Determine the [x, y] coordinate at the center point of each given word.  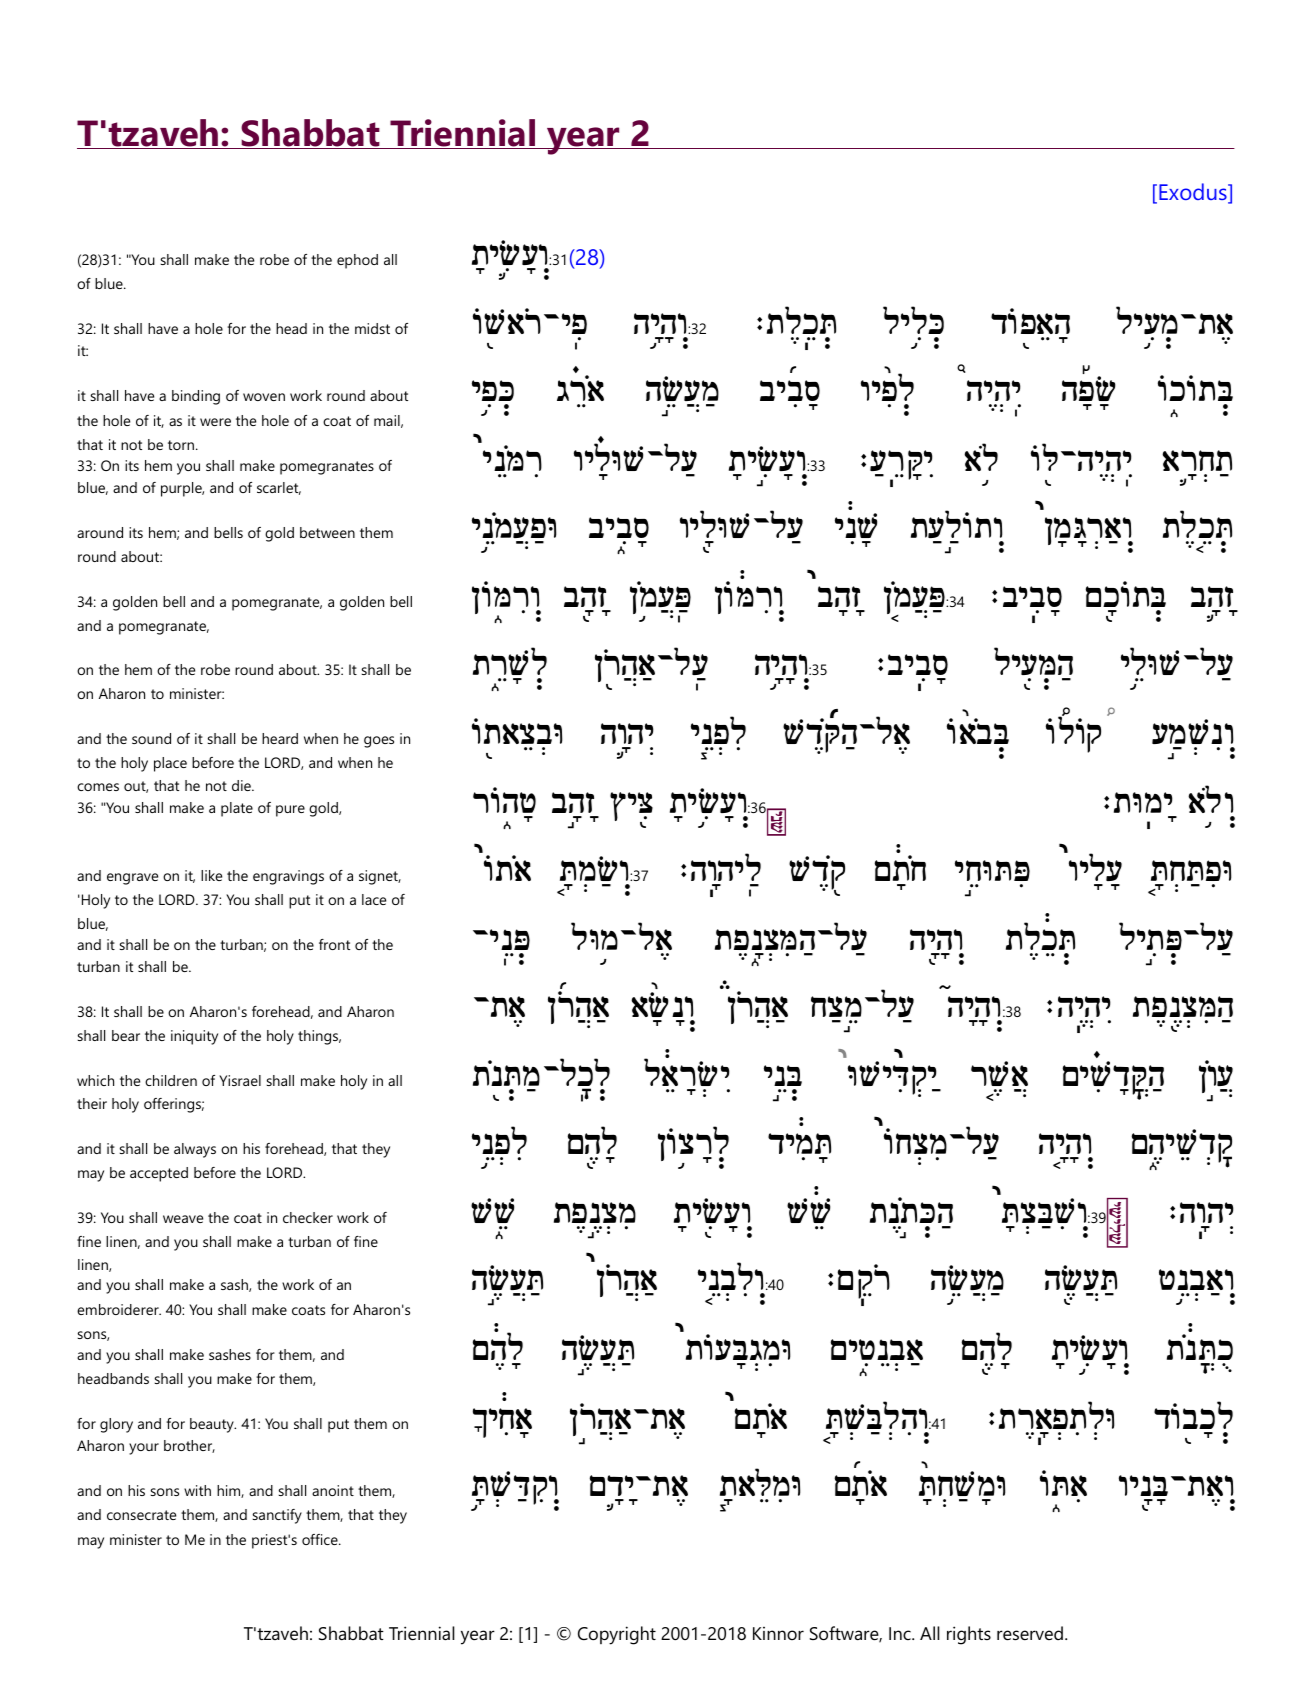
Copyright [617, 1635]
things [319, 1037]
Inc [901, 1633]
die [242, 785]
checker [308, 1217]
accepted [159, 1174]
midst [372, 328]
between [327, 532]
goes [379, 742]
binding [196, 397]
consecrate [141, 1515]
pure [290, 811]
